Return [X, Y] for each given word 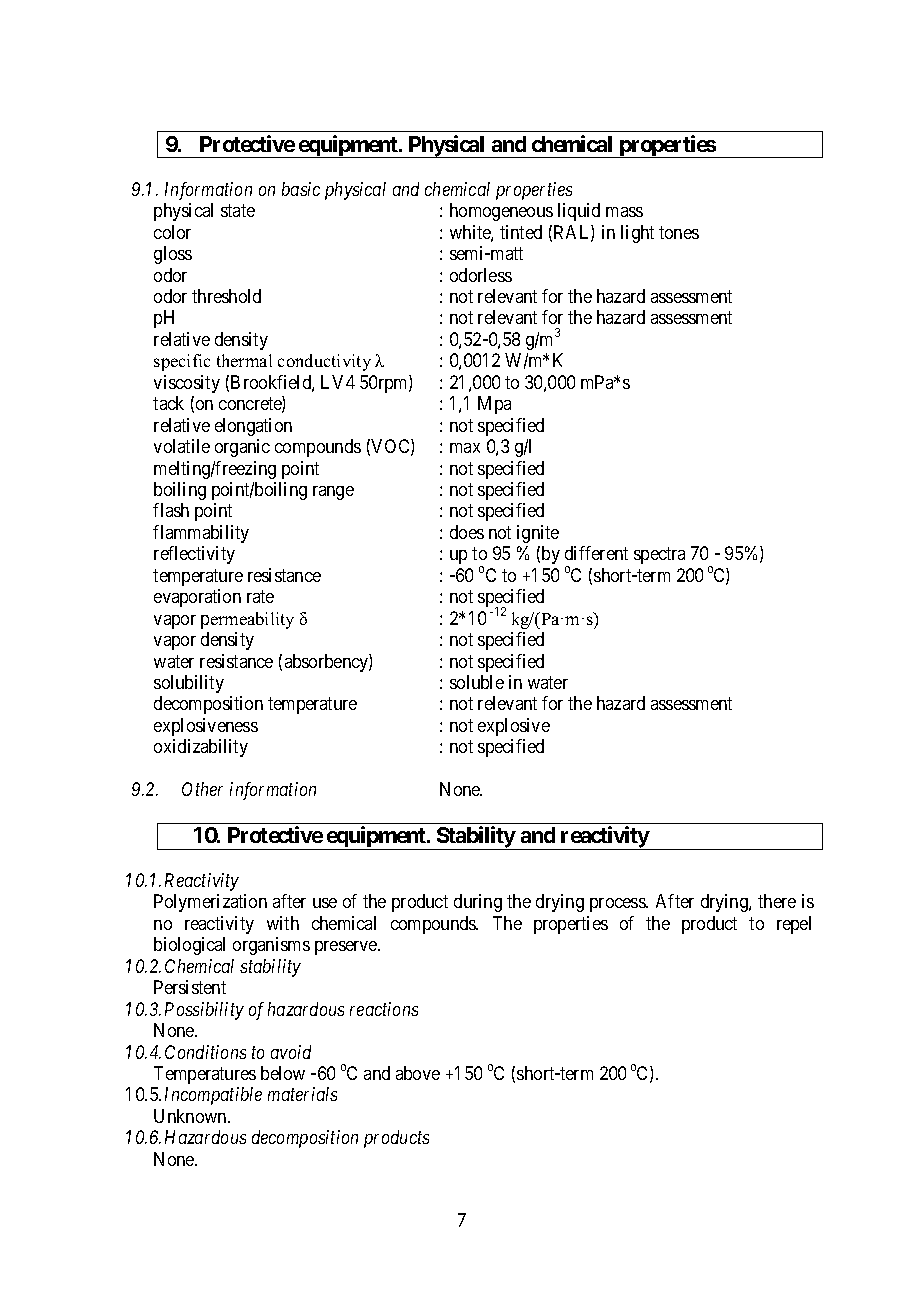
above [418, 1073]
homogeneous [501, 212]
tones [679, 232]
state [238, 211]
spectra [659, 556]
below [283, 1073]
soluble [477, 682]
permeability [247, 620]
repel [794, 925]
